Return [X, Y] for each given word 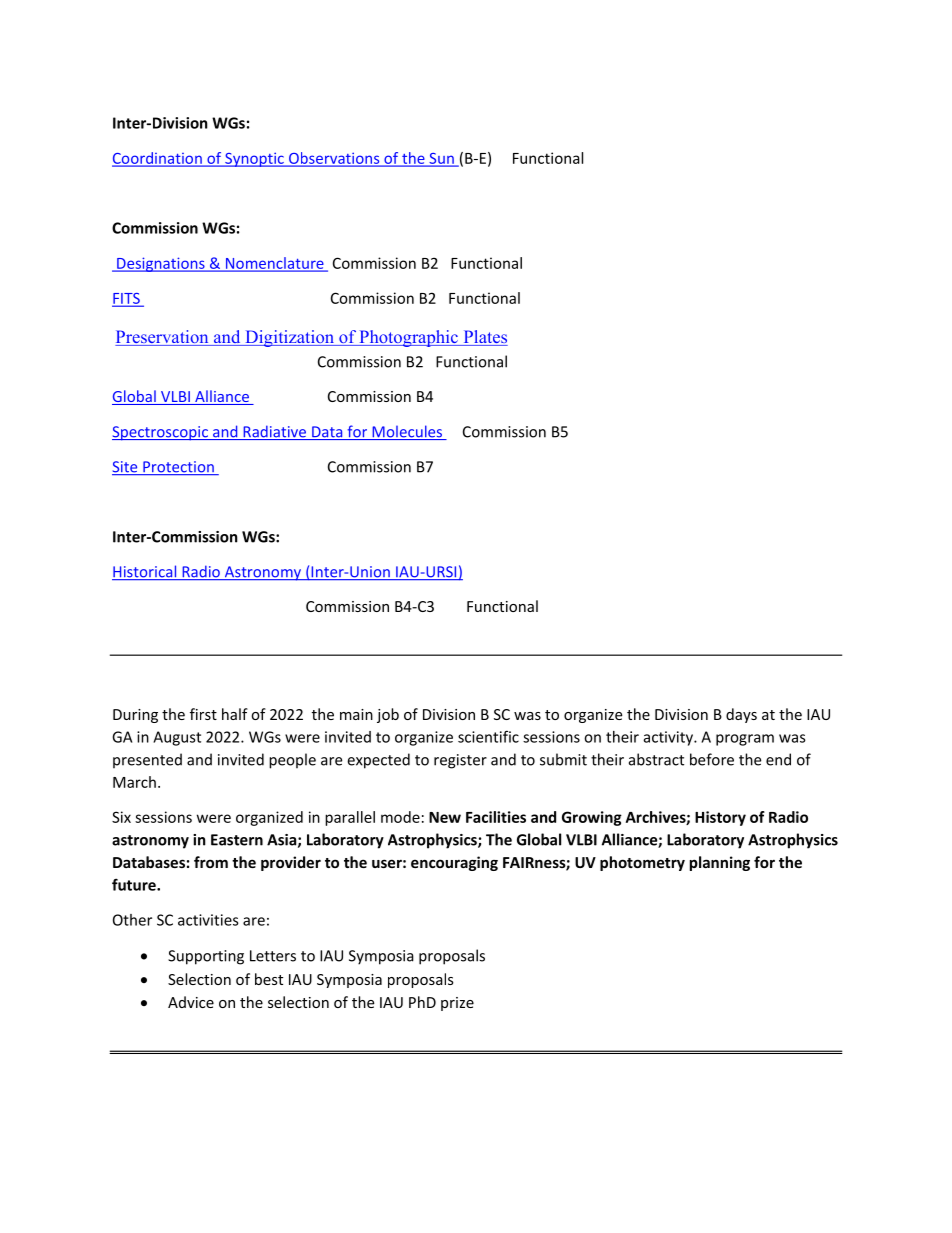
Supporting [206, 957]
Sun [441, 159]
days [741, 715]
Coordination [158, 159]
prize [457, 1004]
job [388, 715]
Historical [145, 572]
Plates [484, 338]
